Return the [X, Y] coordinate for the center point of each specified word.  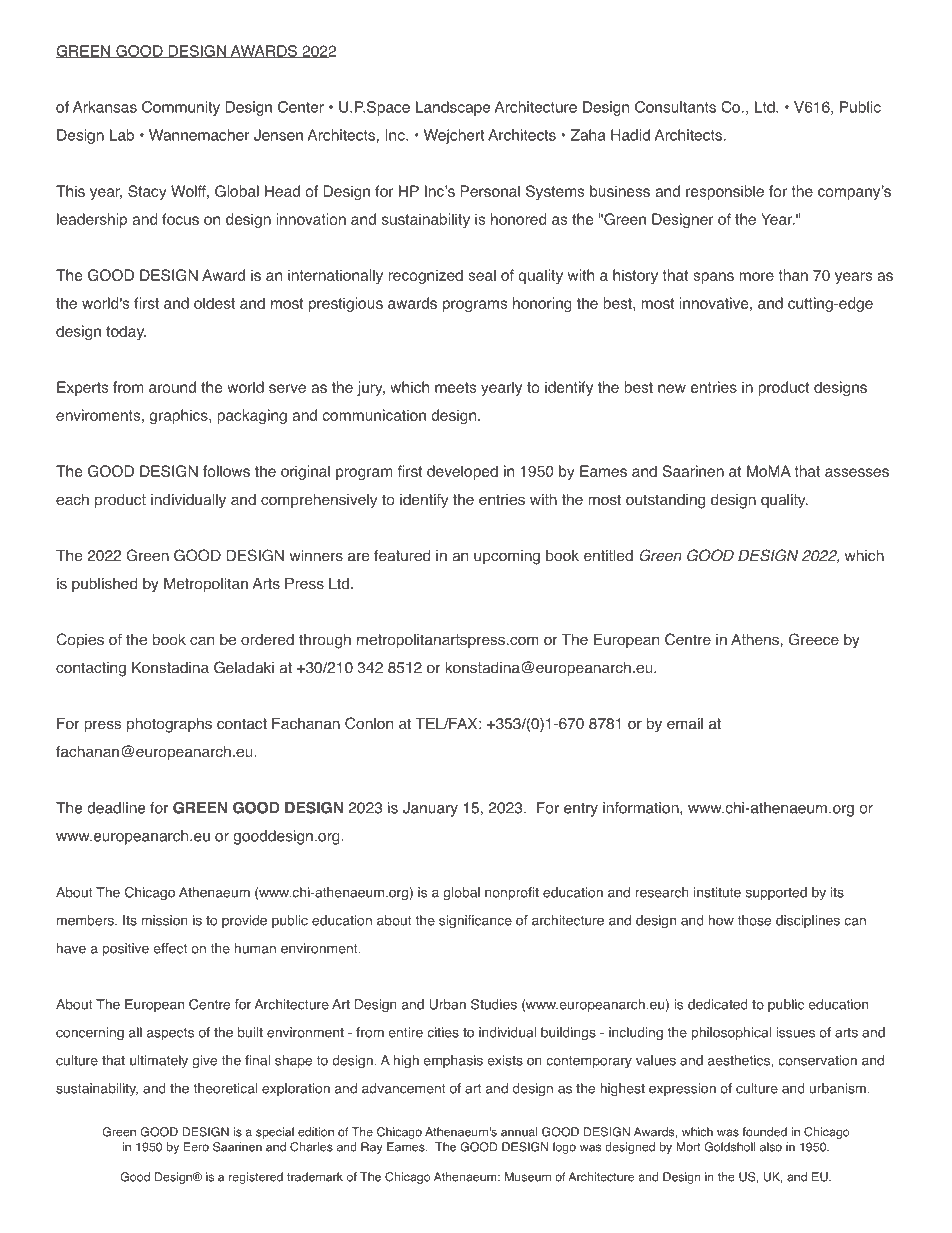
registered [256, 1178]
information [642, 808]
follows [226, 471]
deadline [116, 808]
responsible [725, 192]
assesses [857, 472]
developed [462, 472]
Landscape [453, 108]
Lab [122, 135]
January [430, 809]
